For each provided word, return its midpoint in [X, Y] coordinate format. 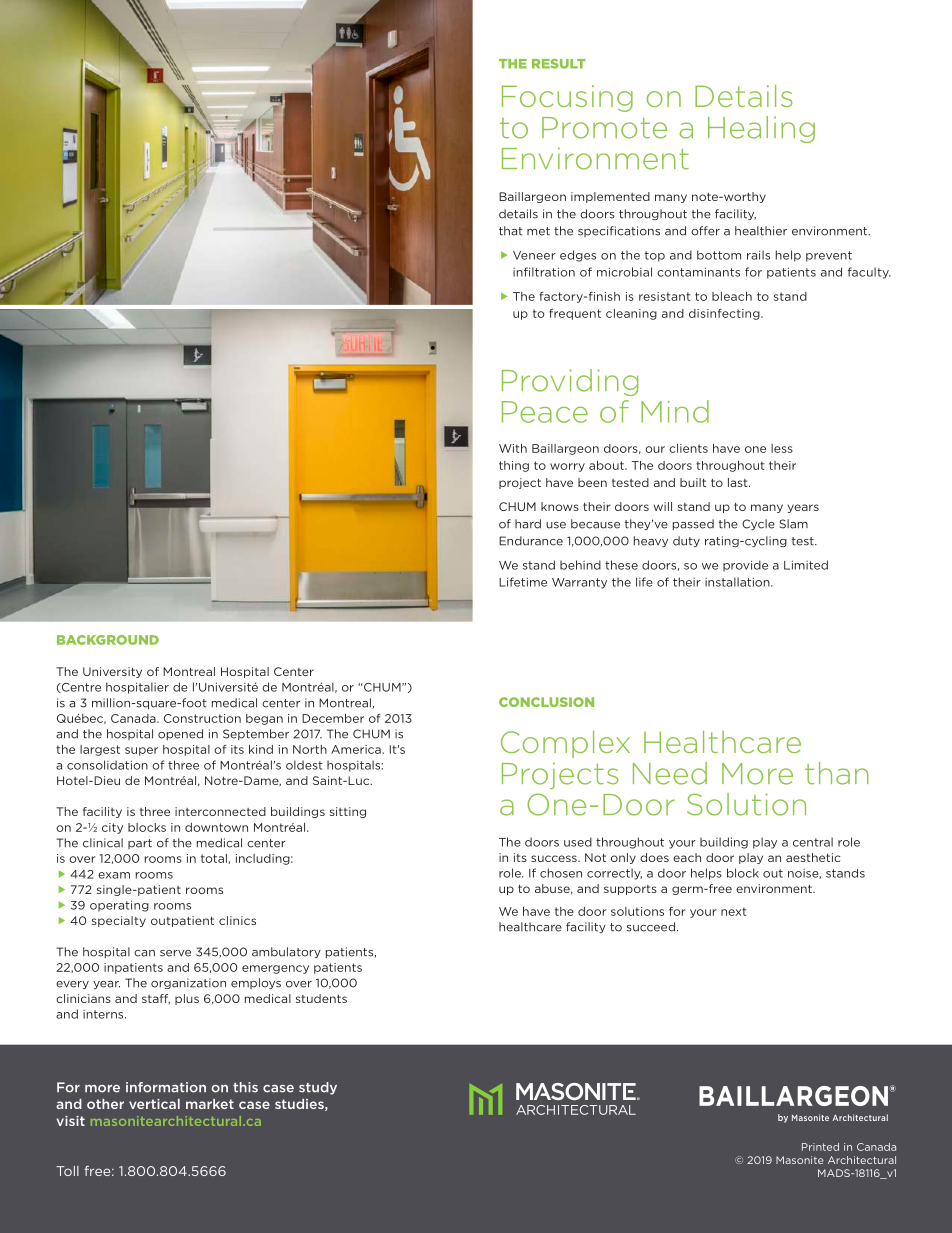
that [511, 231]
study [318, 1088]
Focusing [567, 98]
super [141, 751]
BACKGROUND [108, 640]
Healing [761, 129]
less [782, 448]
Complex [565, 744]
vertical [154, 1104]
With [513, 448]
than [837, 773]
